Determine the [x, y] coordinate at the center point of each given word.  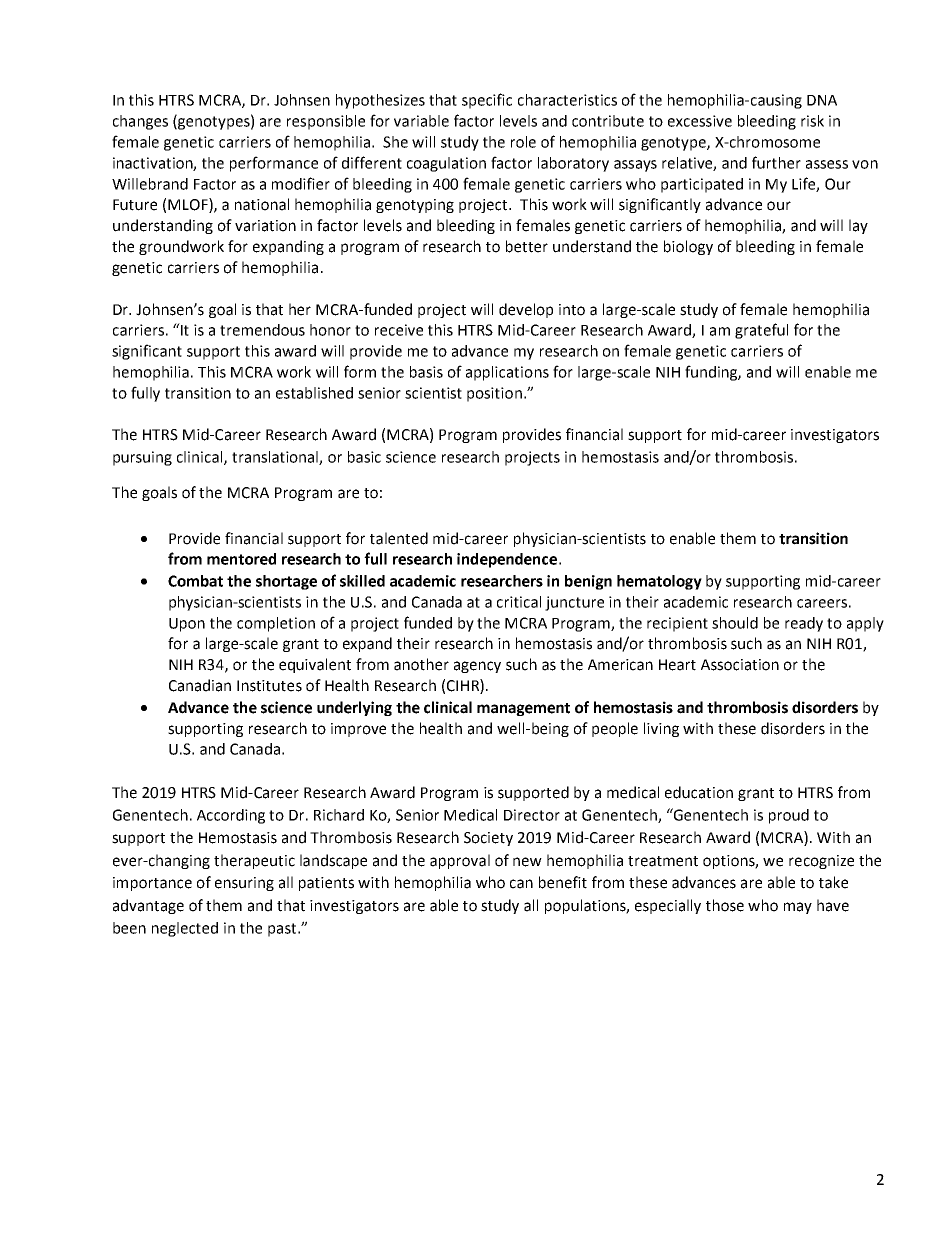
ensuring [244, 884]
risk [812, 121]
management [523, 709]
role [523, 142]
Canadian [200, 685]
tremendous [262, 330]
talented [399, 538]
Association [740, 665]
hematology [659, 582]
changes [140, 122]
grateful [761, 331]
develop [526, 310]
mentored [241, 559]
